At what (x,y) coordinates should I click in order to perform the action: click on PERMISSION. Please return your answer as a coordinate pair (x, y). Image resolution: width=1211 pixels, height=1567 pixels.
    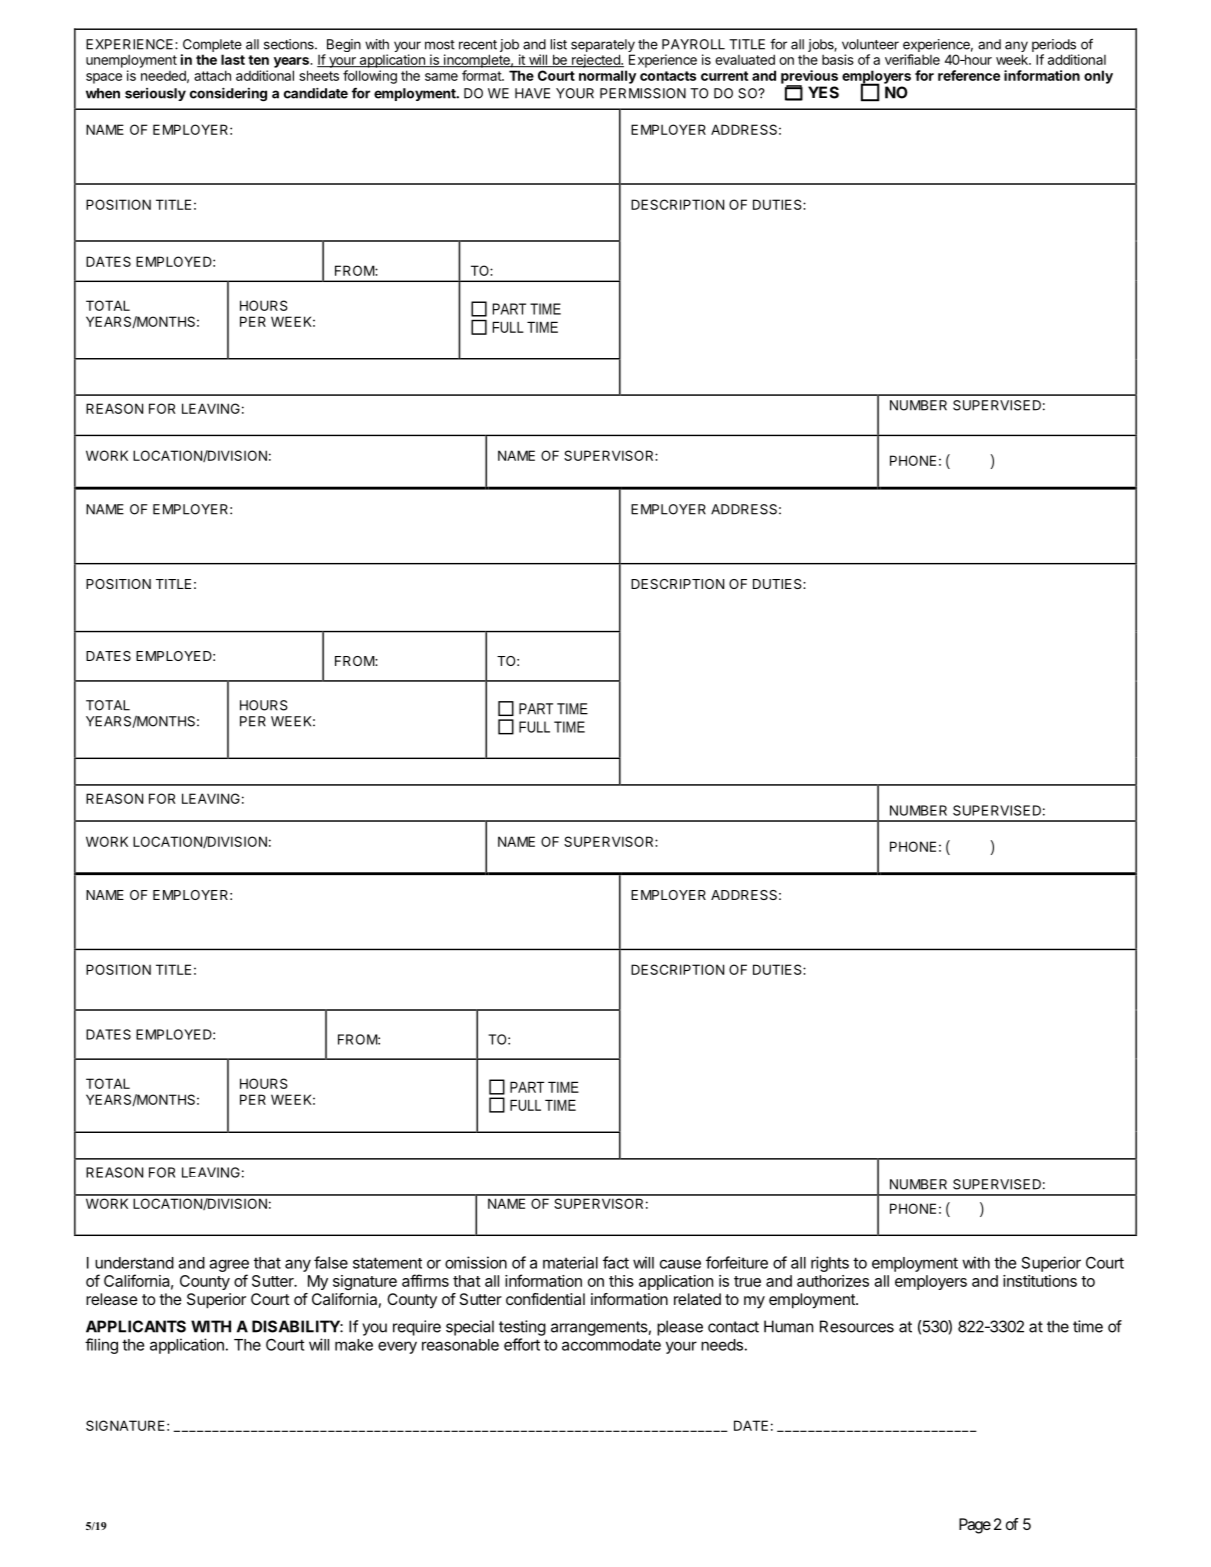
    Looking at the image, I should click on (643, 93).
